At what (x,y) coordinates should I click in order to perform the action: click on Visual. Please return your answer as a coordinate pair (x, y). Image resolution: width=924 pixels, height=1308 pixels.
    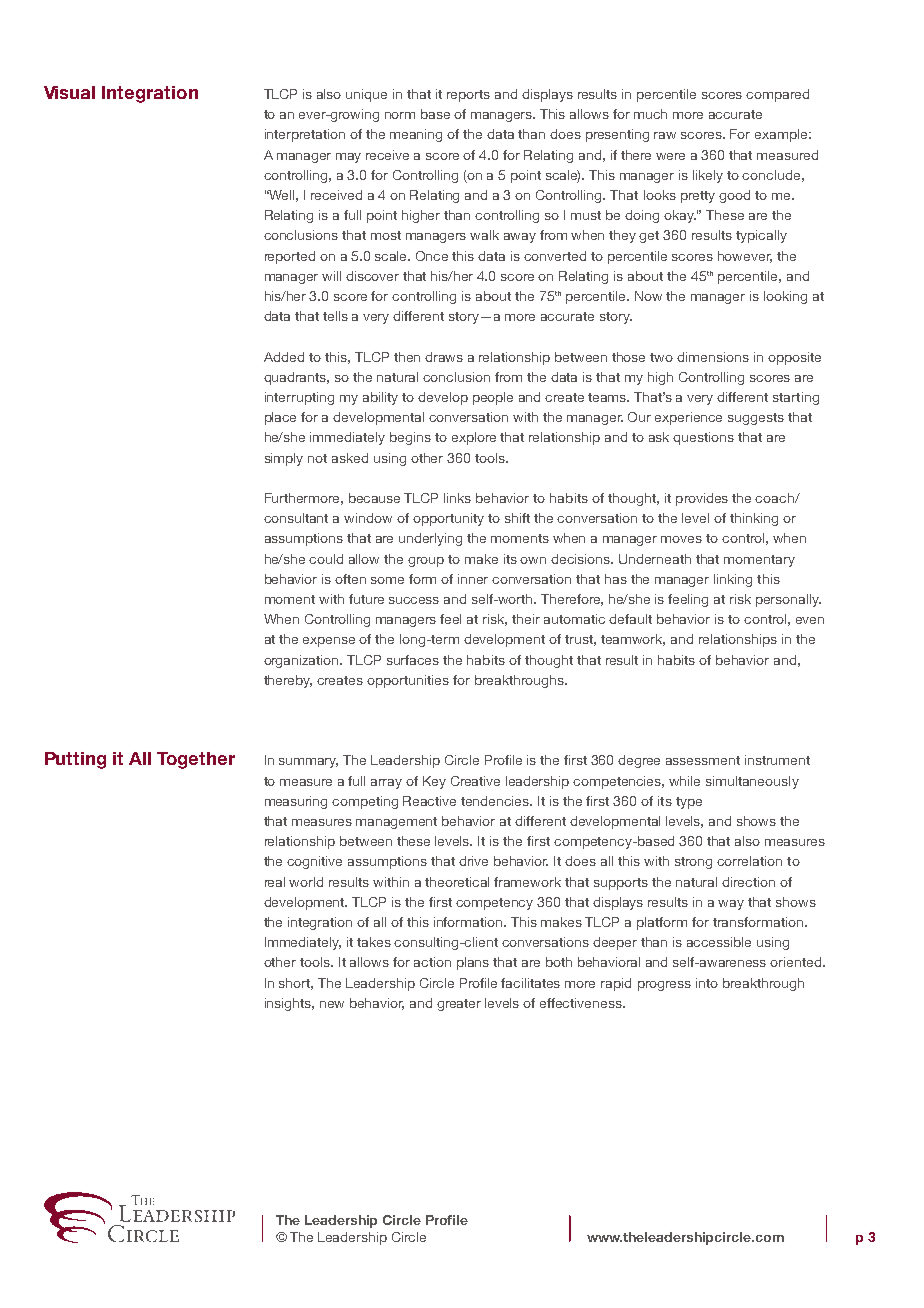
    Looking at the image, I should click on (69, 92).
